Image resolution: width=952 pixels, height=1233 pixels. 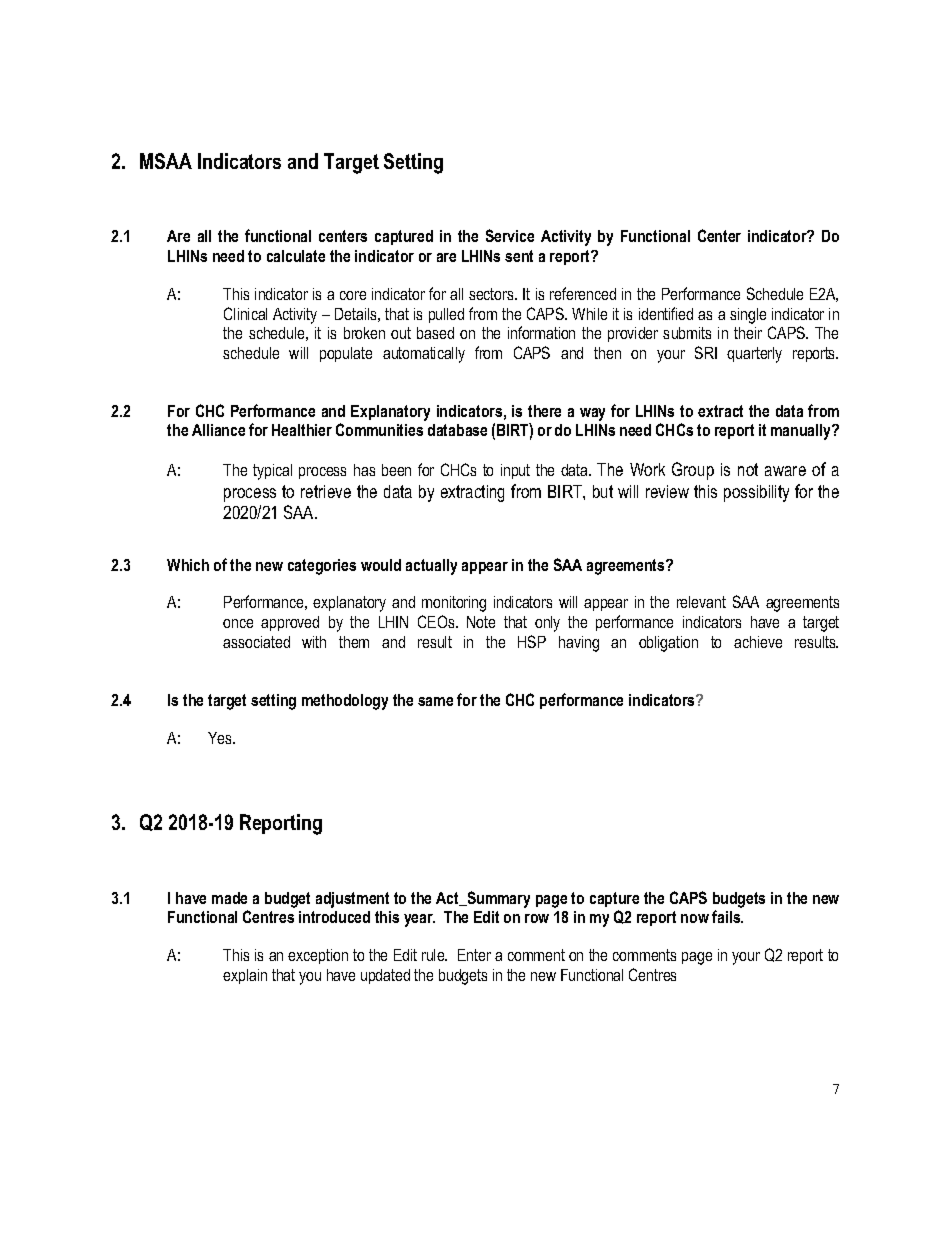 What do you see at coordinates (748, 316) in the screenshot?
I see `single` at bounding box center [748, 316].
